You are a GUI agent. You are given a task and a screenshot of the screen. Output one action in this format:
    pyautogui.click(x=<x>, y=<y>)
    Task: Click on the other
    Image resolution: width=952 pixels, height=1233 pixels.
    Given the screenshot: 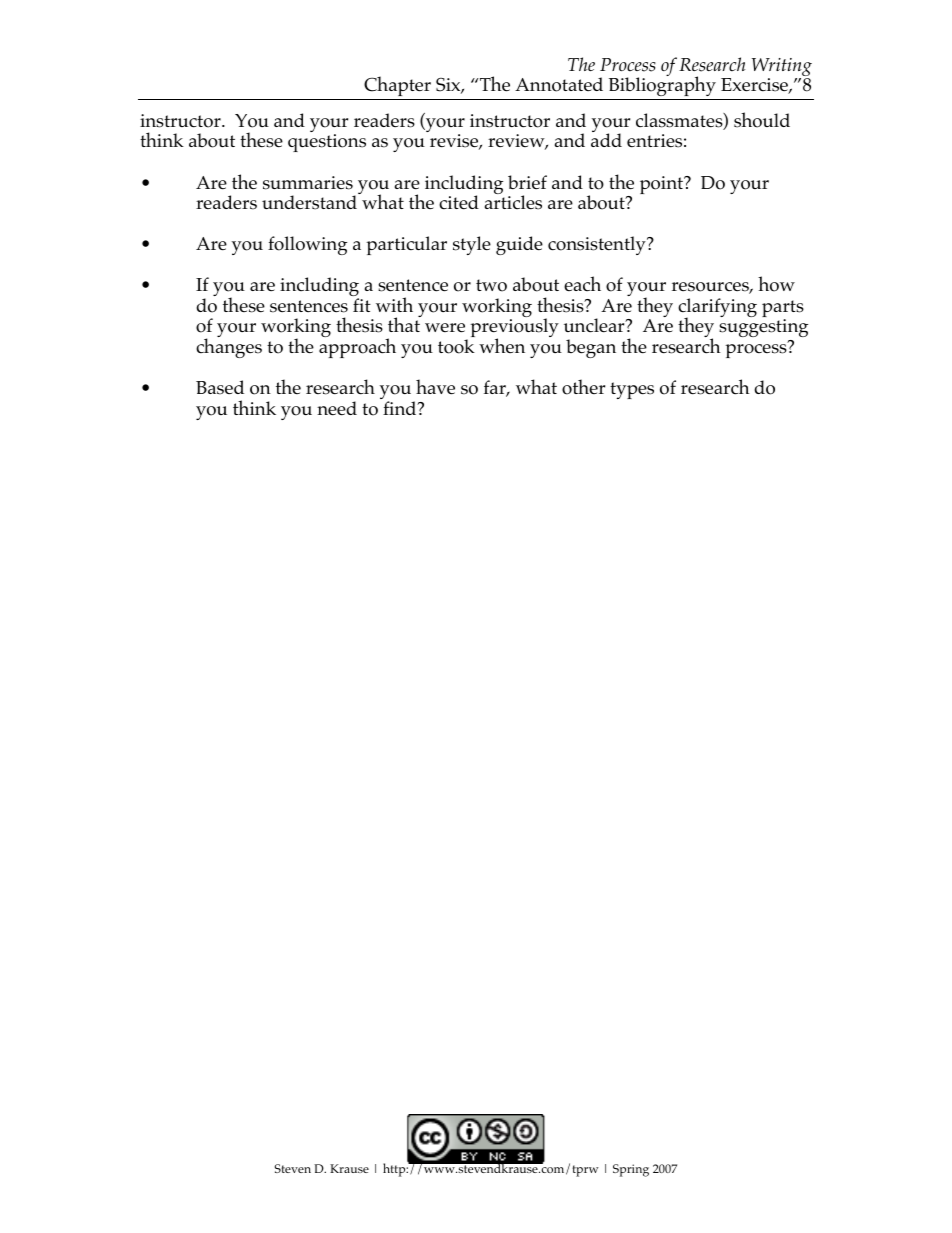 What is the action you would take?
    pyautogui.click(x=583, y=387)
